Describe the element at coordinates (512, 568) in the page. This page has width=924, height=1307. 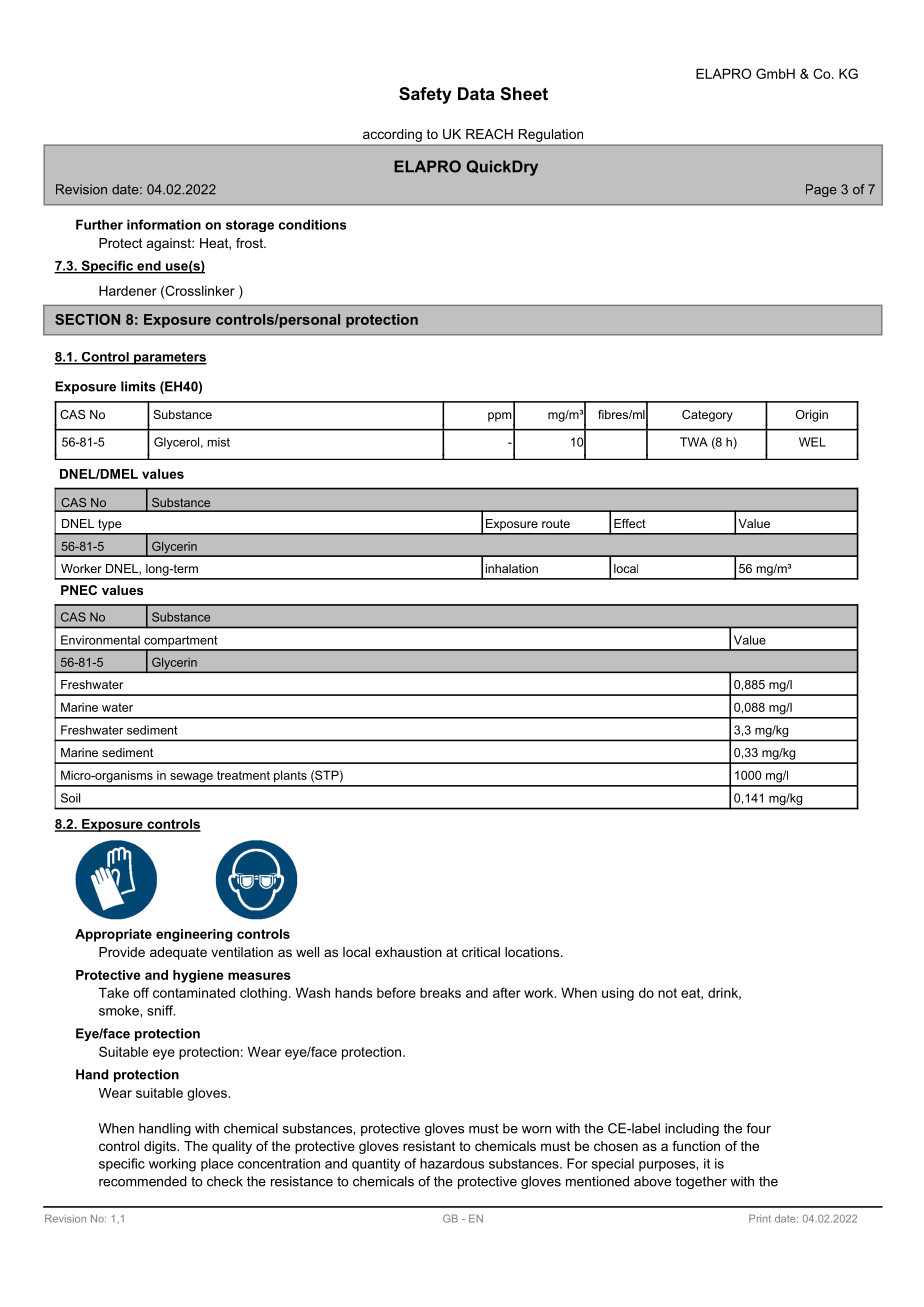
I see `inhalation` at that location.
